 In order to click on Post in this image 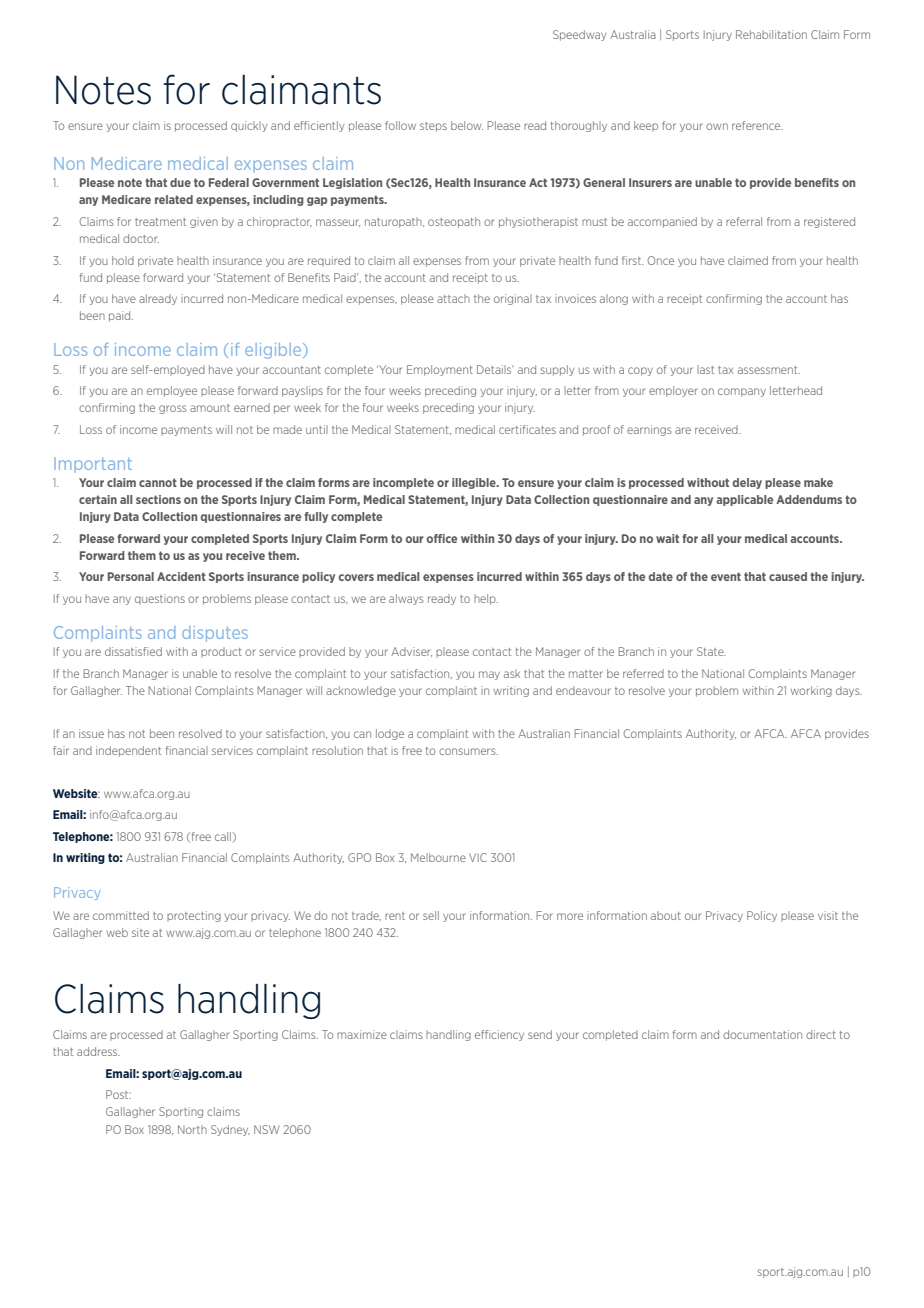, I will do `click(118, 1094)`.
